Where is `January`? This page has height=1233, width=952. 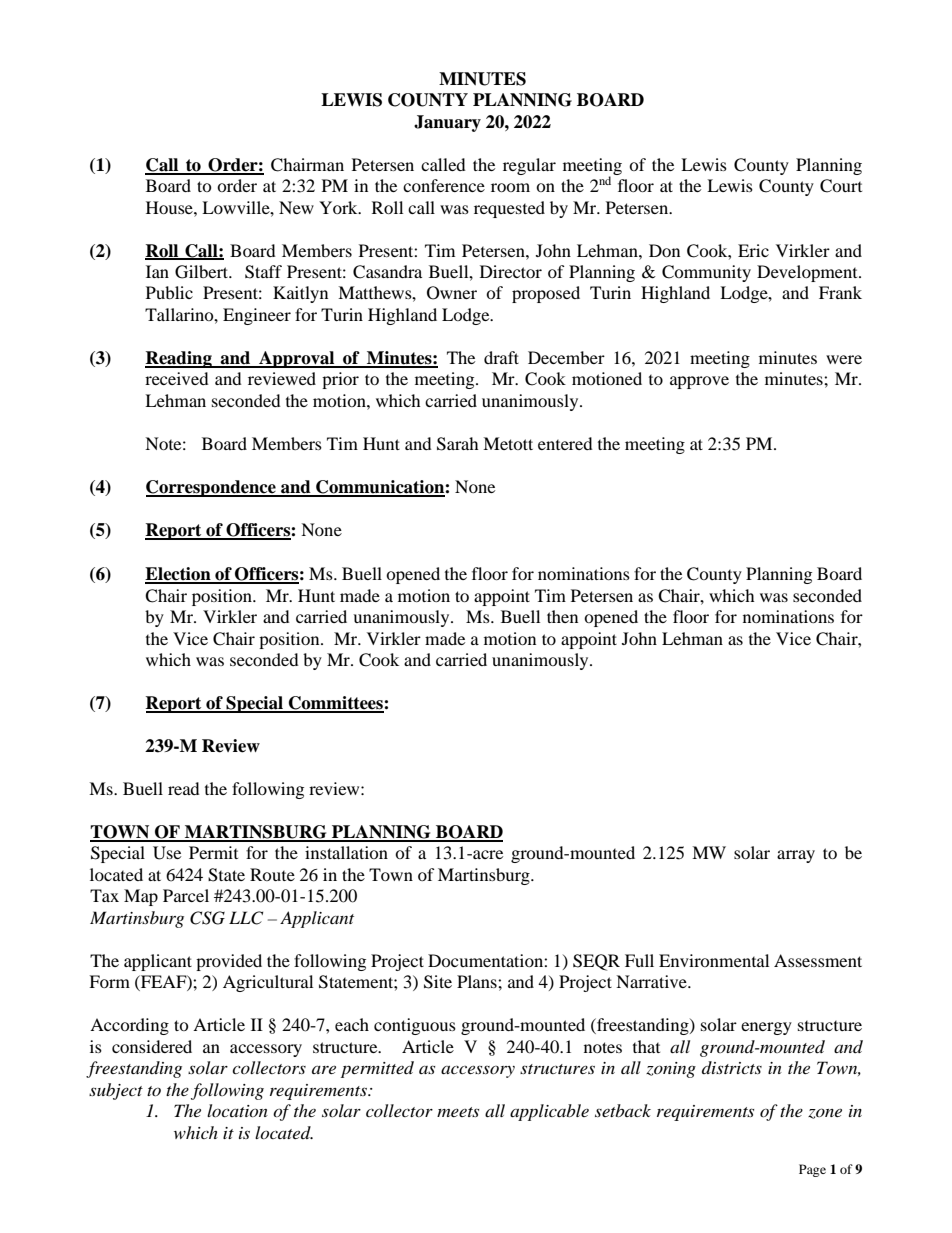 January is located at coordinates (447, 123).
